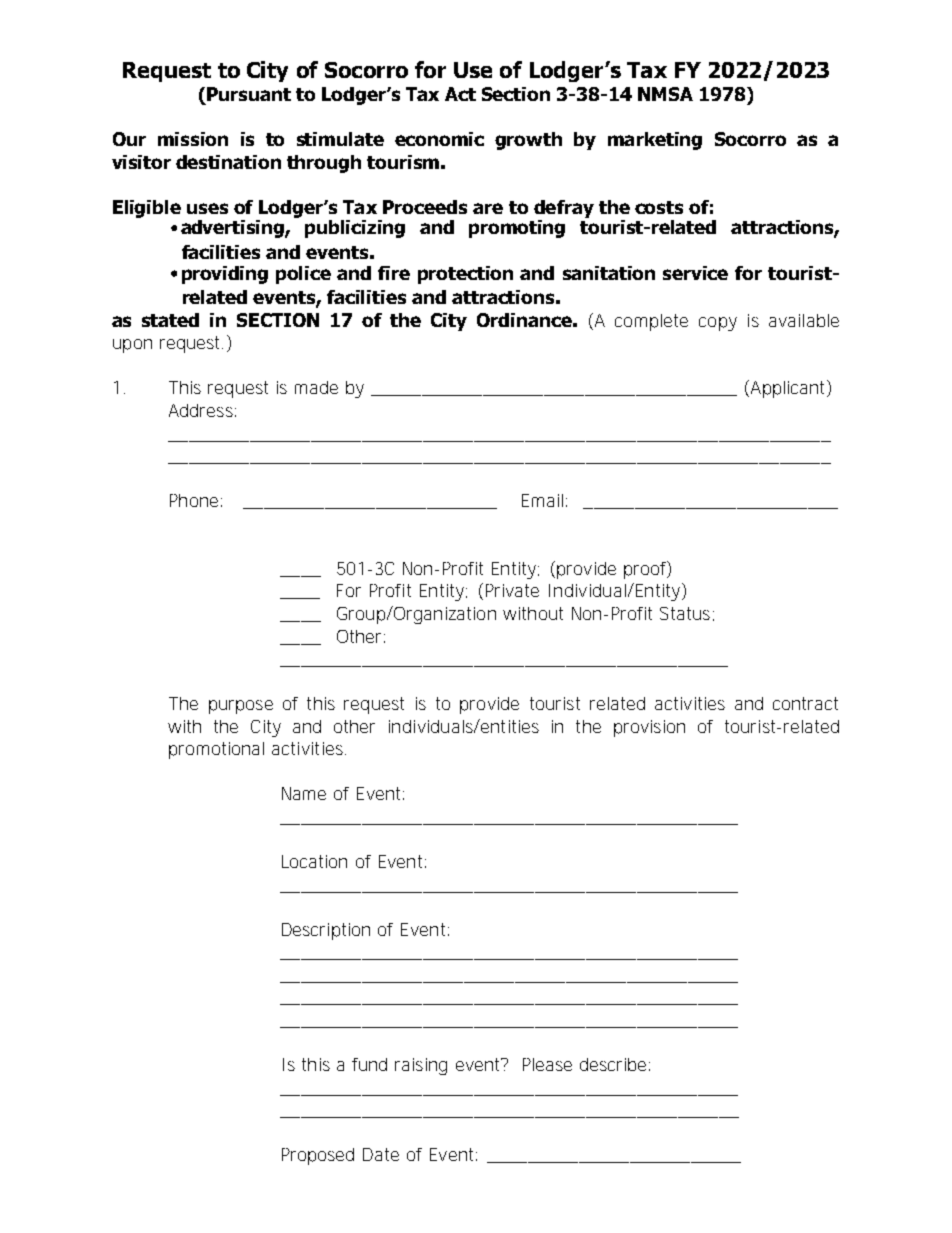 The image size is (952, 1233). I want to click on Description, so click(326, 931).
